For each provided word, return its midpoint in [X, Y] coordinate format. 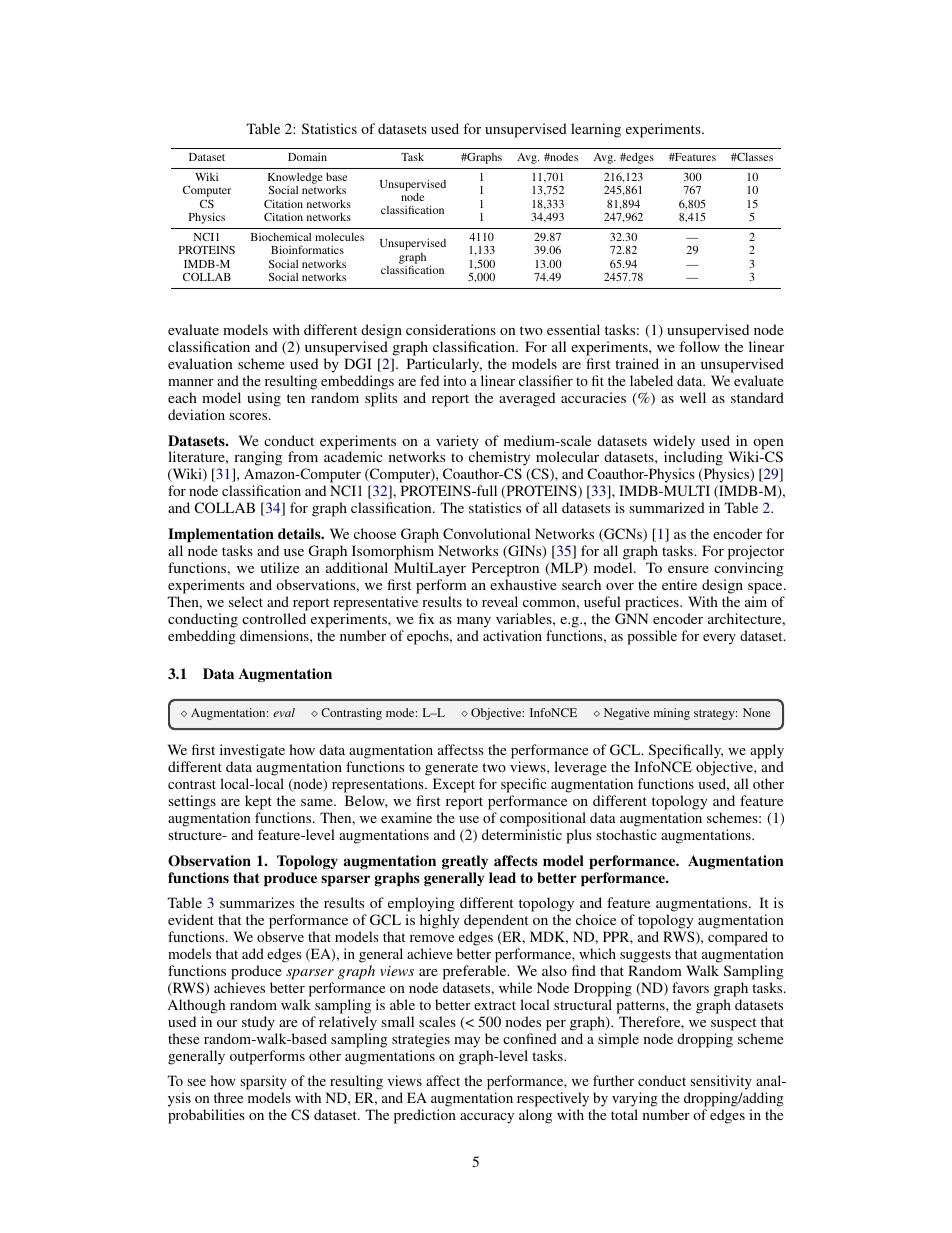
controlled [274, 618]
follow [699, 346]
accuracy [487, 1118]
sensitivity [720, 1084]
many [474, 622]
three [228, 1097]
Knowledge [295, 178]
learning [596, 130]
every [719, 639]
